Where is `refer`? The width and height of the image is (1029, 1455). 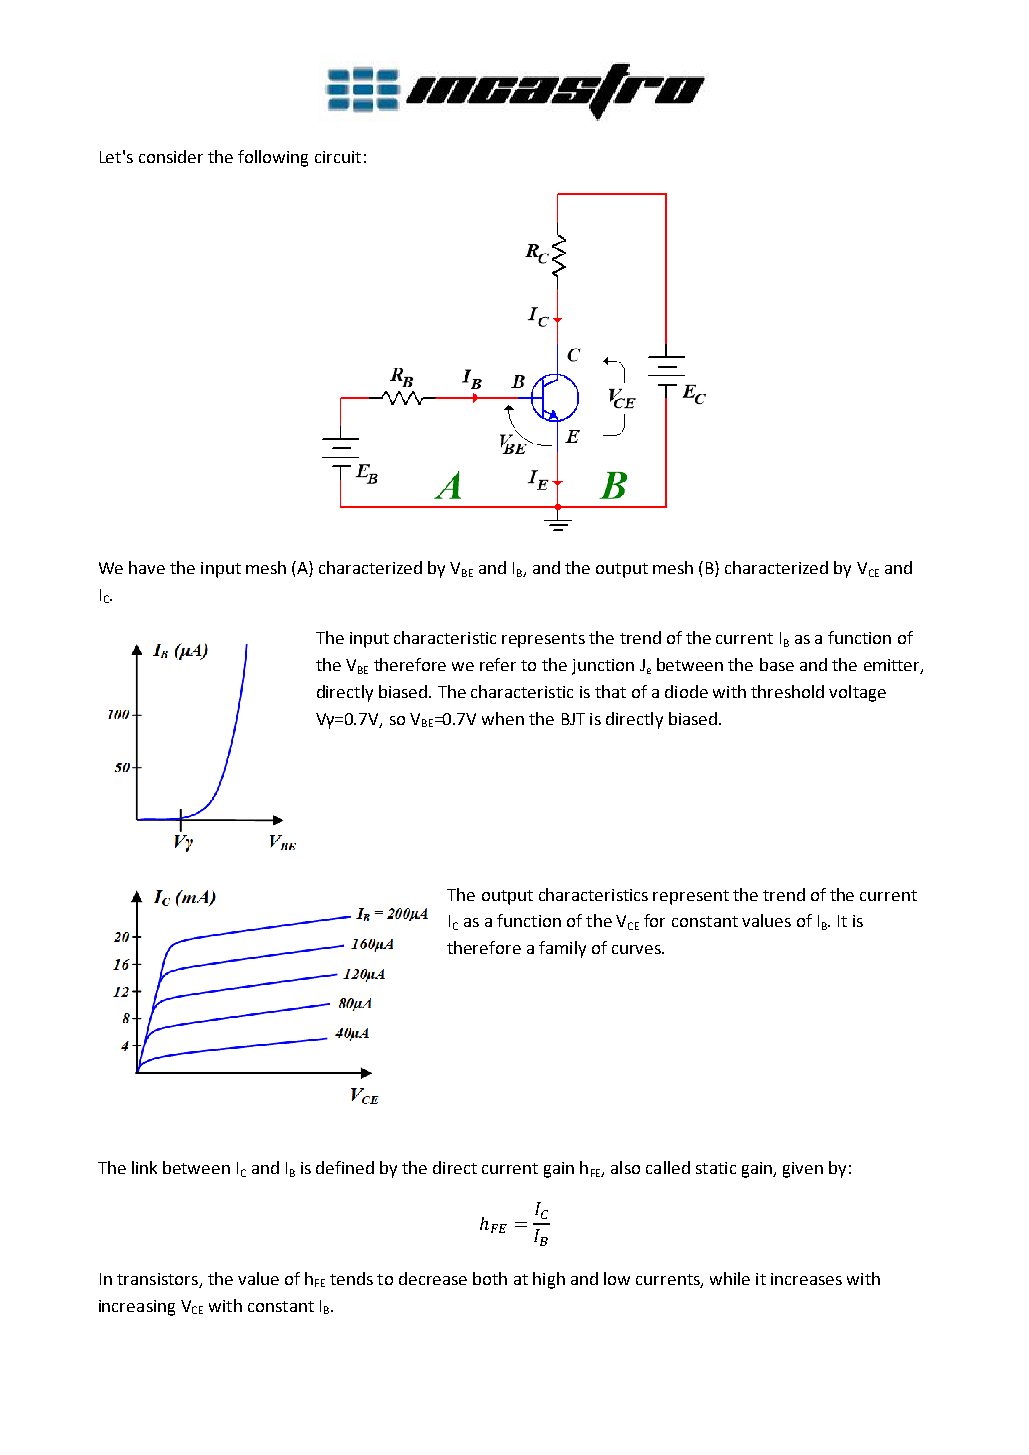 refer is located at coordinates (498, 664).
